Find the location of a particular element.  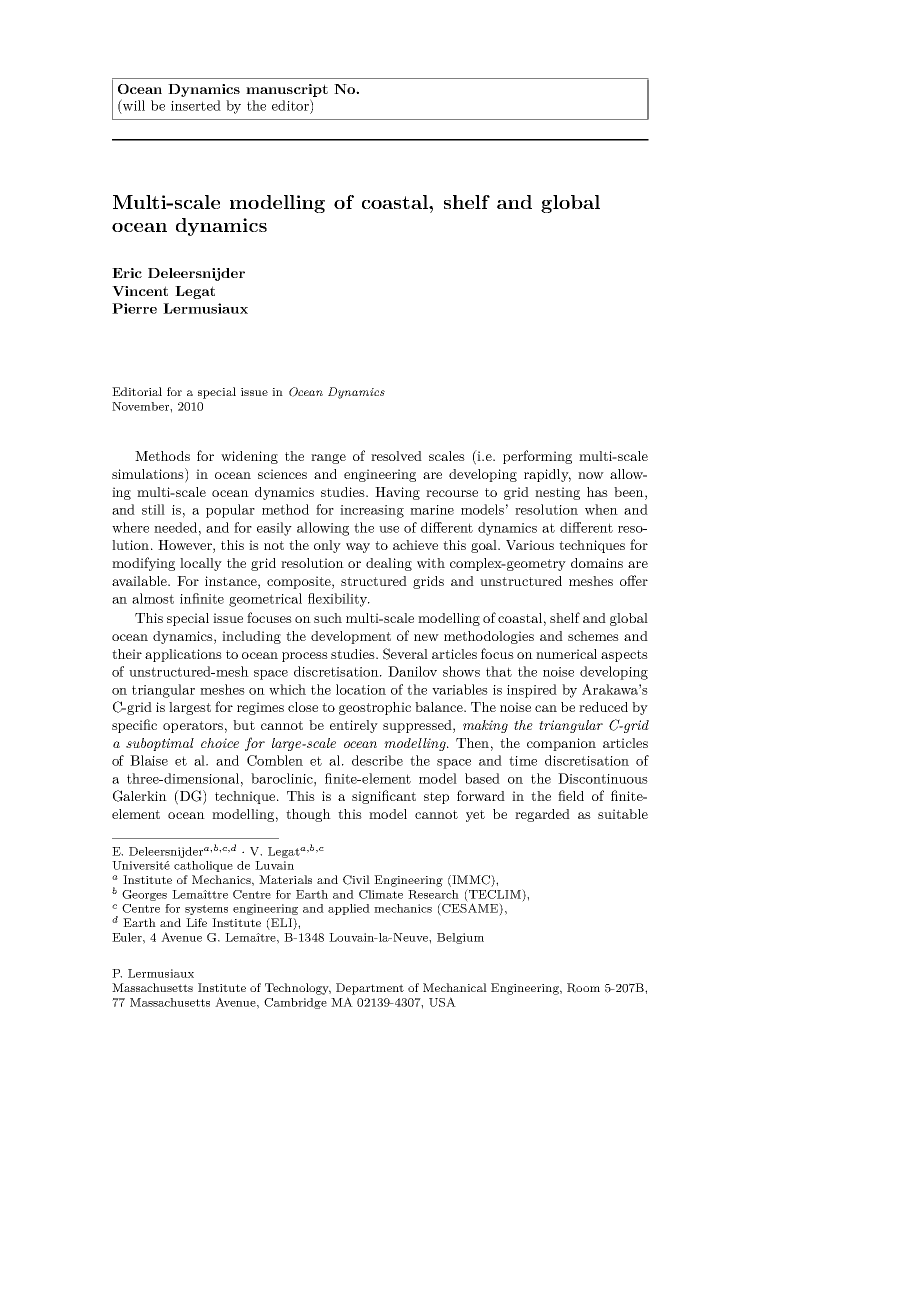

locally is located at coordinates (201, 564).
